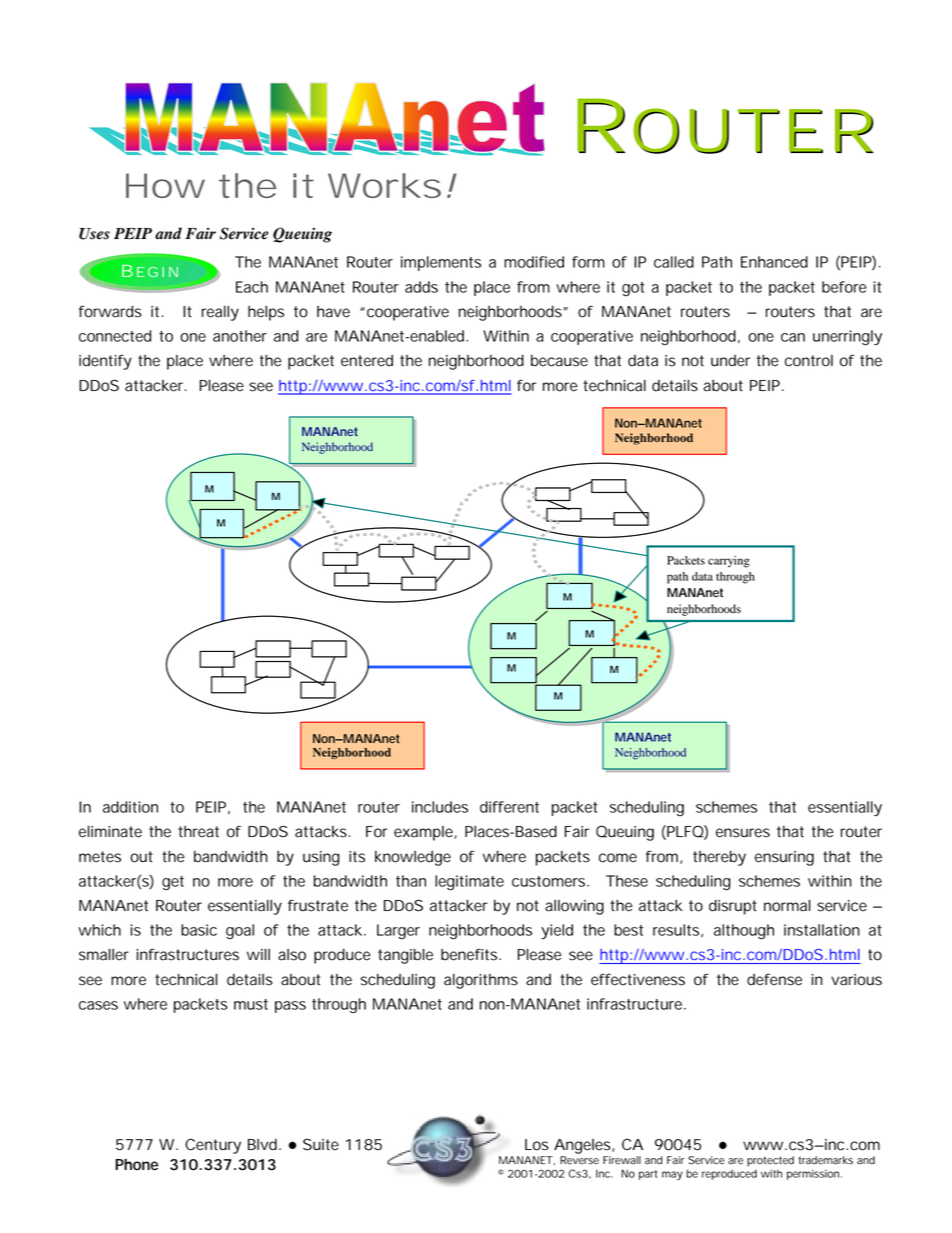 Image resolution: width=952 pixels, height=1233 pixels. I want to click on example, so click(424, 833).
